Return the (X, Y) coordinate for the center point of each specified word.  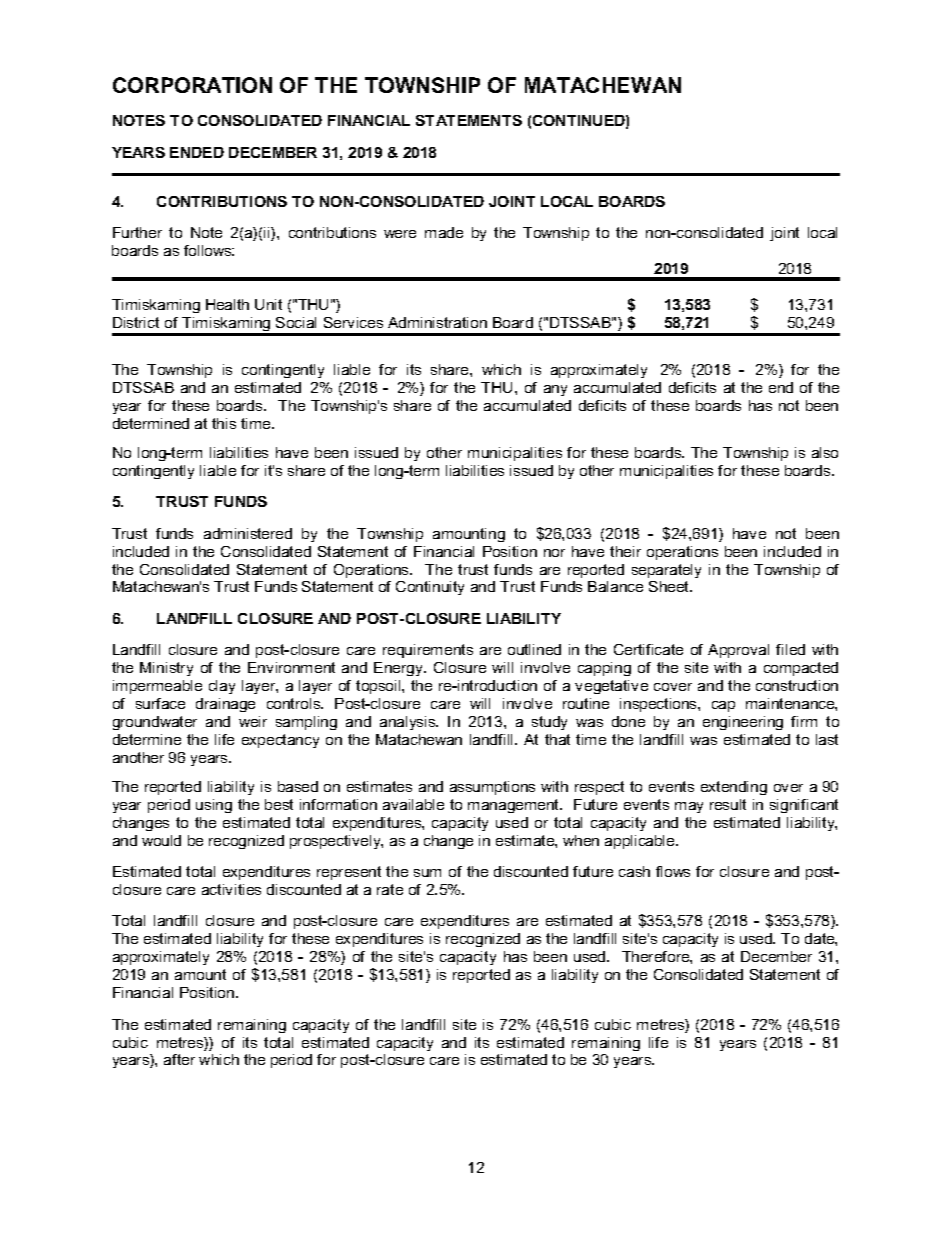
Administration (437, 322)
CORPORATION (192, 85)
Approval (738, 651)
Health (227, 304)
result (728, 804)
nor (554, 553)
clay (222, 687)
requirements (428, 651)
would (161, 840)
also (825, 452)
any (555, 390)
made (444, 232)
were (400, 234)
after (179, 1059)
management (515, 806)
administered (248, 533)
